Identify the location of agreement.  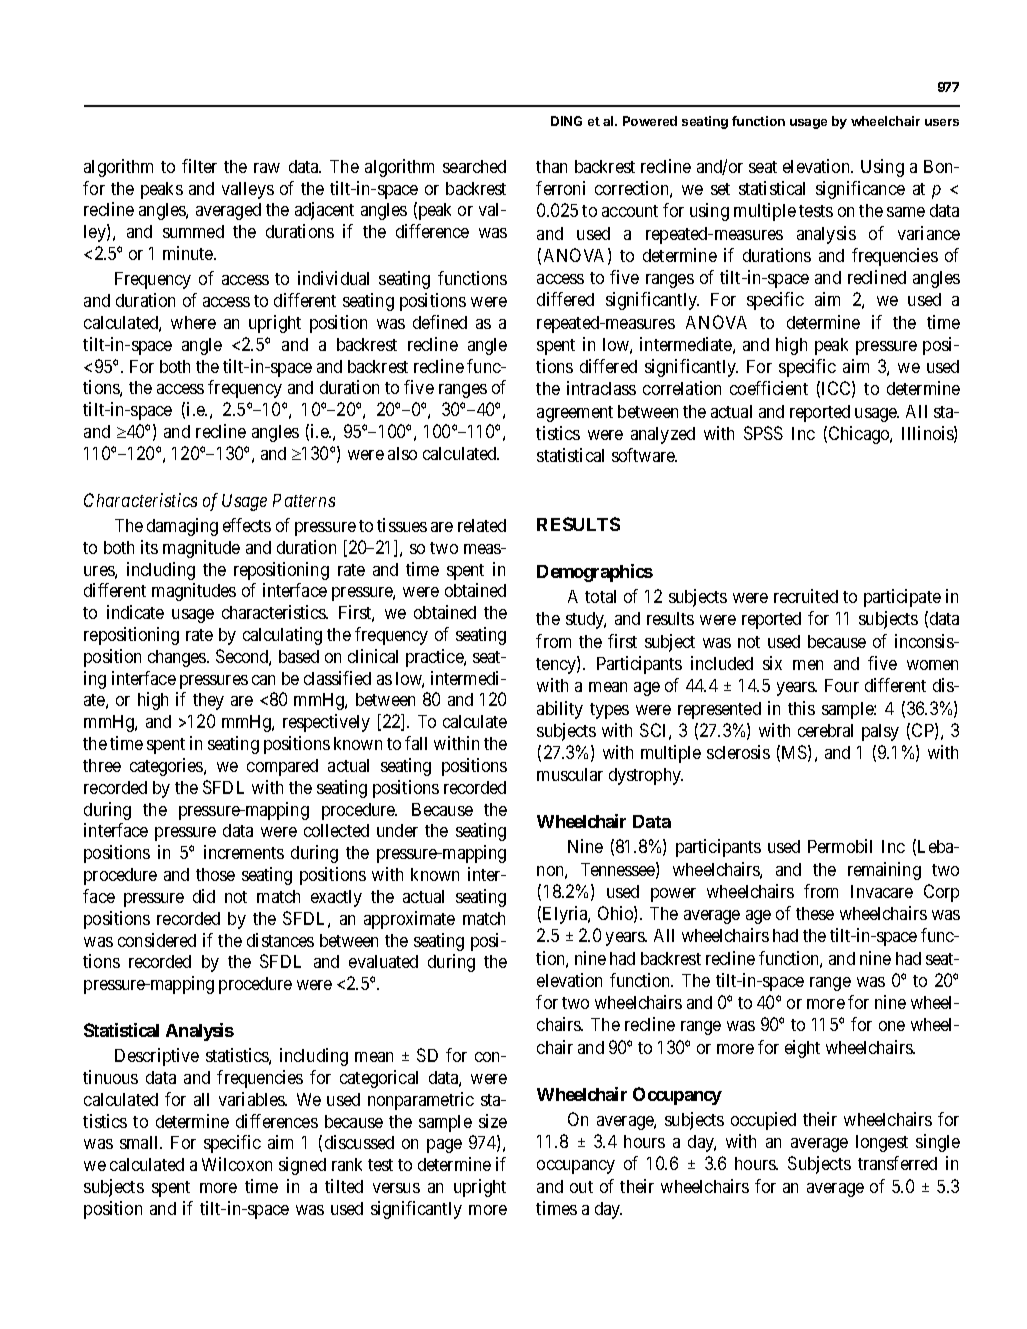
(575, 414).
